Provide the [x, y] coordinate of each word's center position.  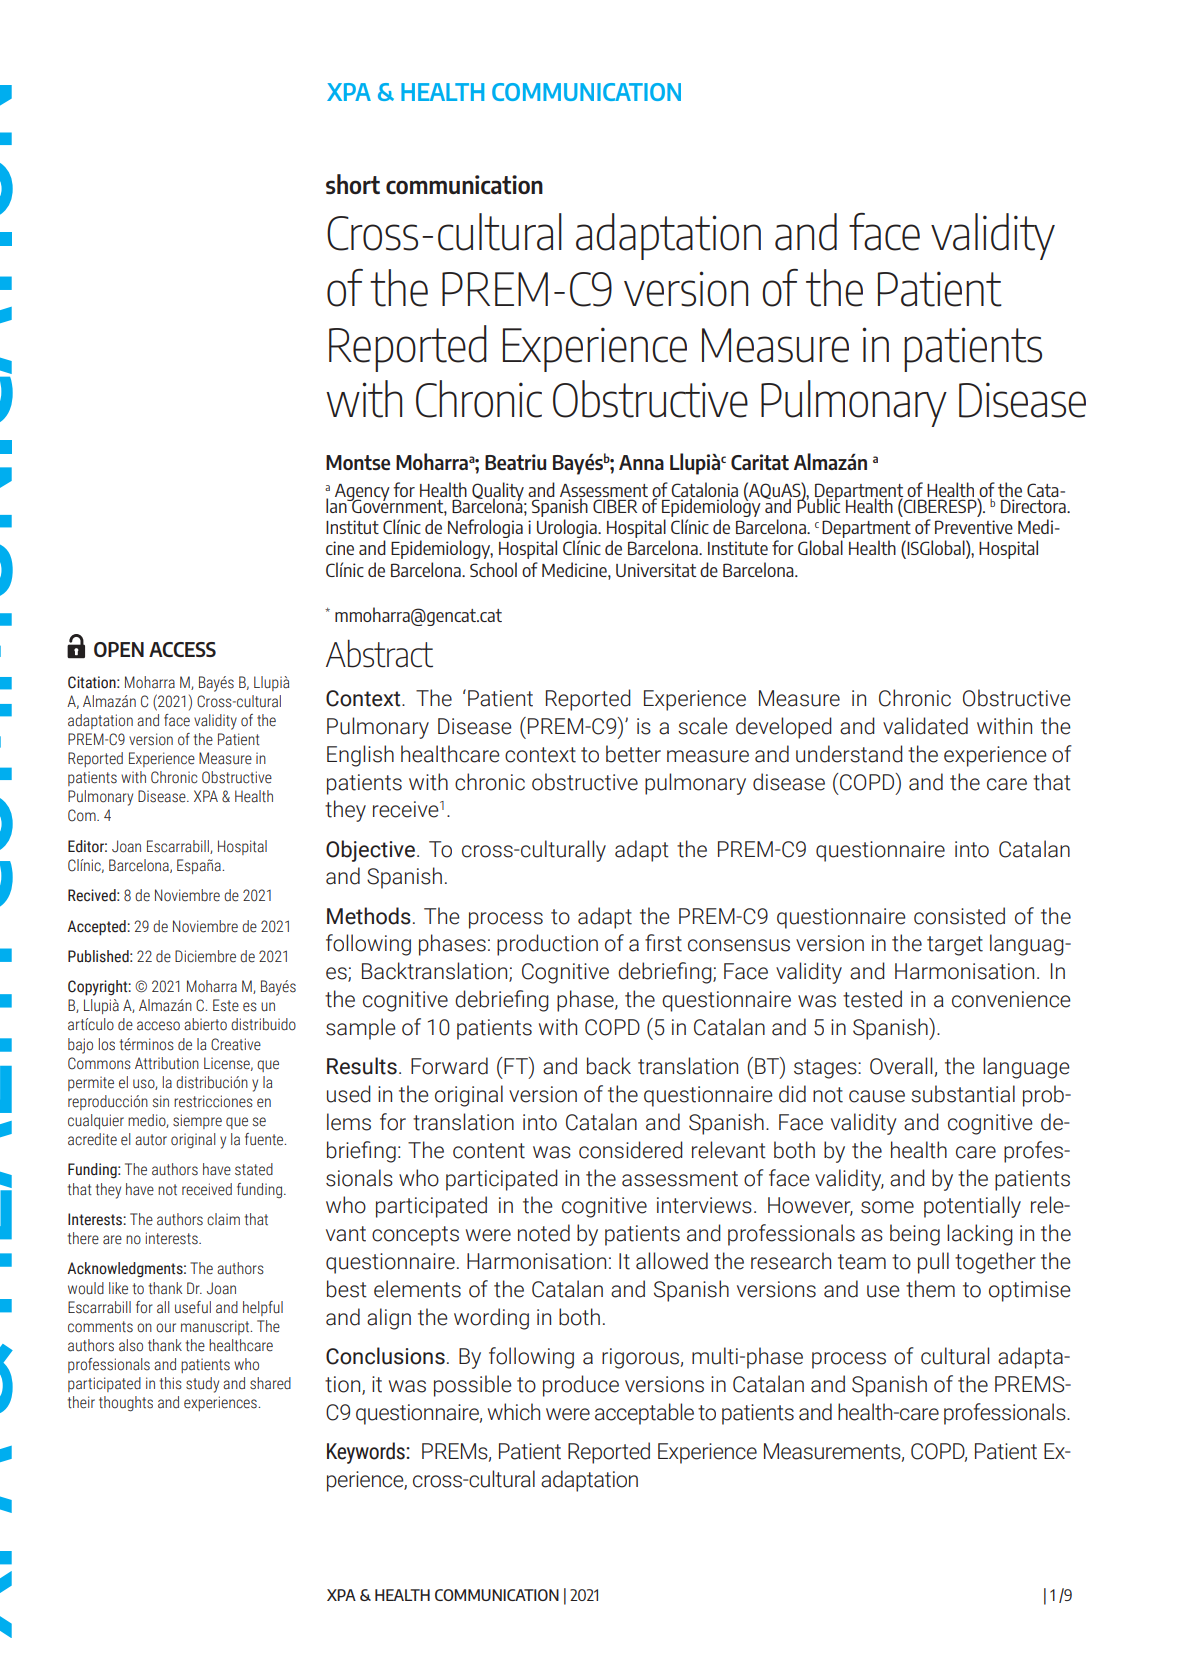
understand [849, 754]
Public [818, 504]
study [202, 1385]
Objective [370, 851]
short [353, 184]
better [633, 754]
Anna [641, 462]
